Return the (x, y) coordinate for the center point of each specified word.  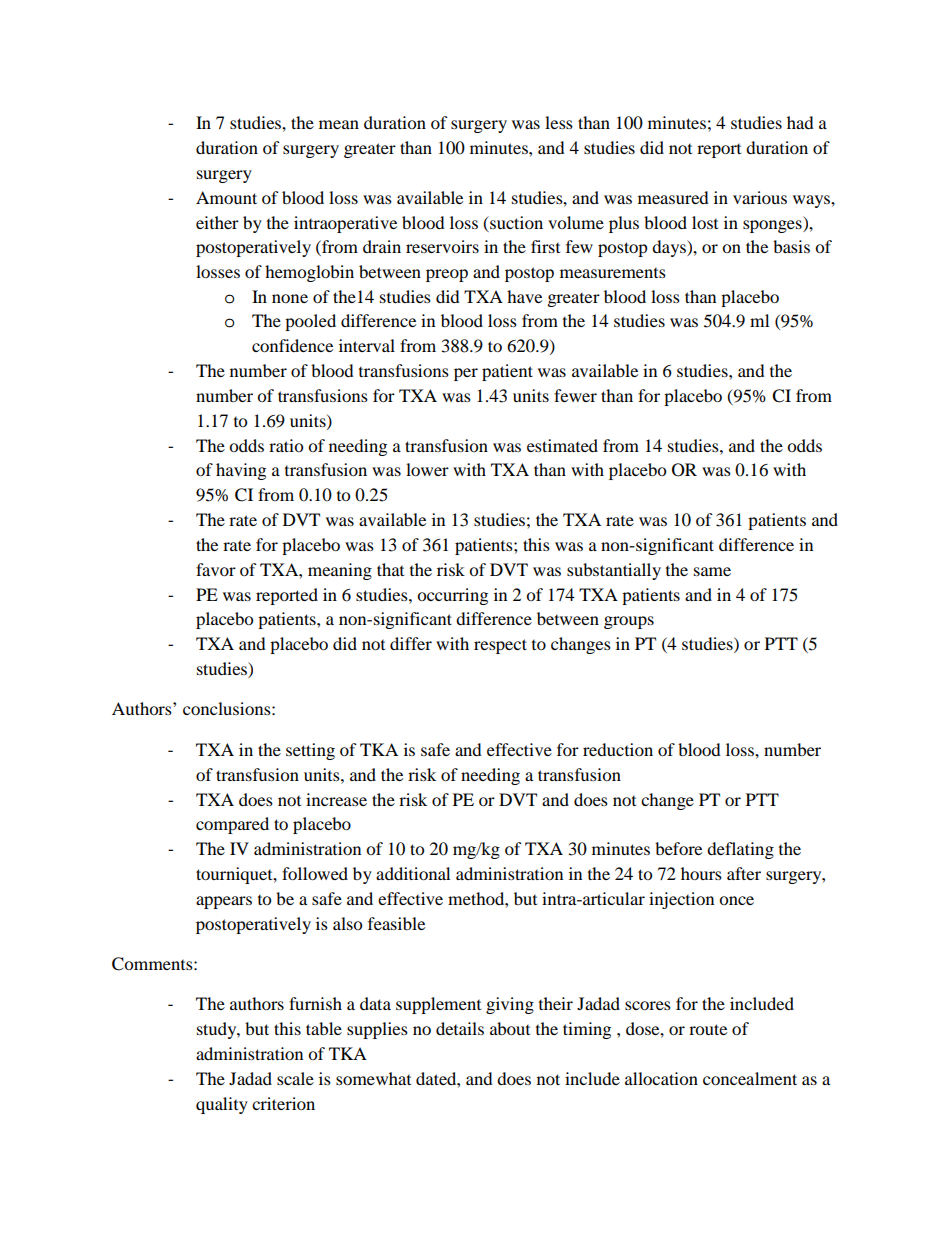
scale (295, 1078)
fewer (575, 395)
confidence (292, 345)
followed (315, 873)
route (708, 1029)
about (510, 1028)
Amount (226, 197)
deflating (740, 850)
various (760, 197)
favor (216, 569)
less (559, 122)
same (712, 571)
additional (413, 873)
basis (791, 246)
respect (500, 646)
